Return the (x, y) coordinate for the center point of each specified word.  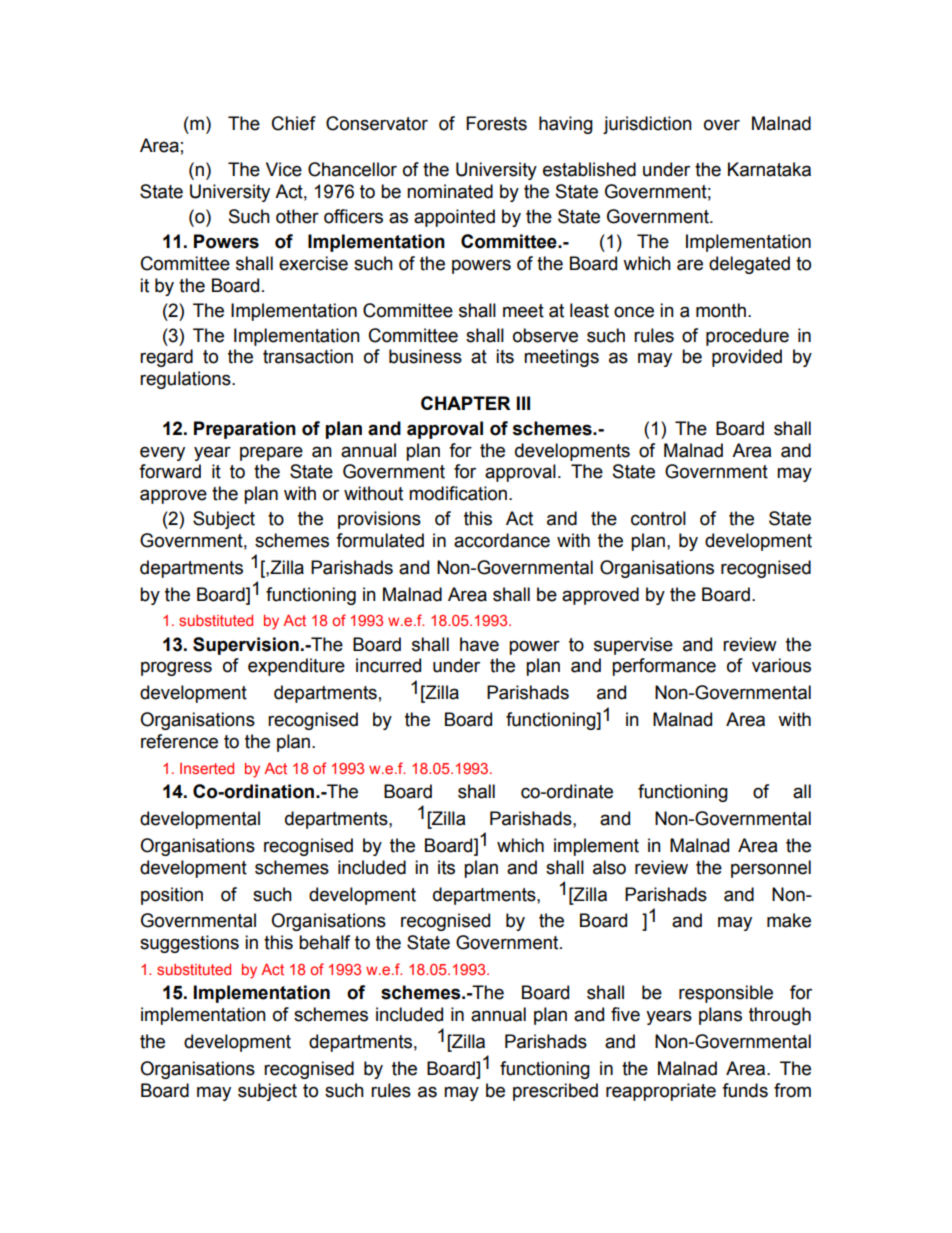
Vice (284, 169)
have (479, 644)
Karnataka (769, 169)
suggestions (189, 944)
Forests (496, 123)
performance (664, 667)
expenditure (296, 667)
